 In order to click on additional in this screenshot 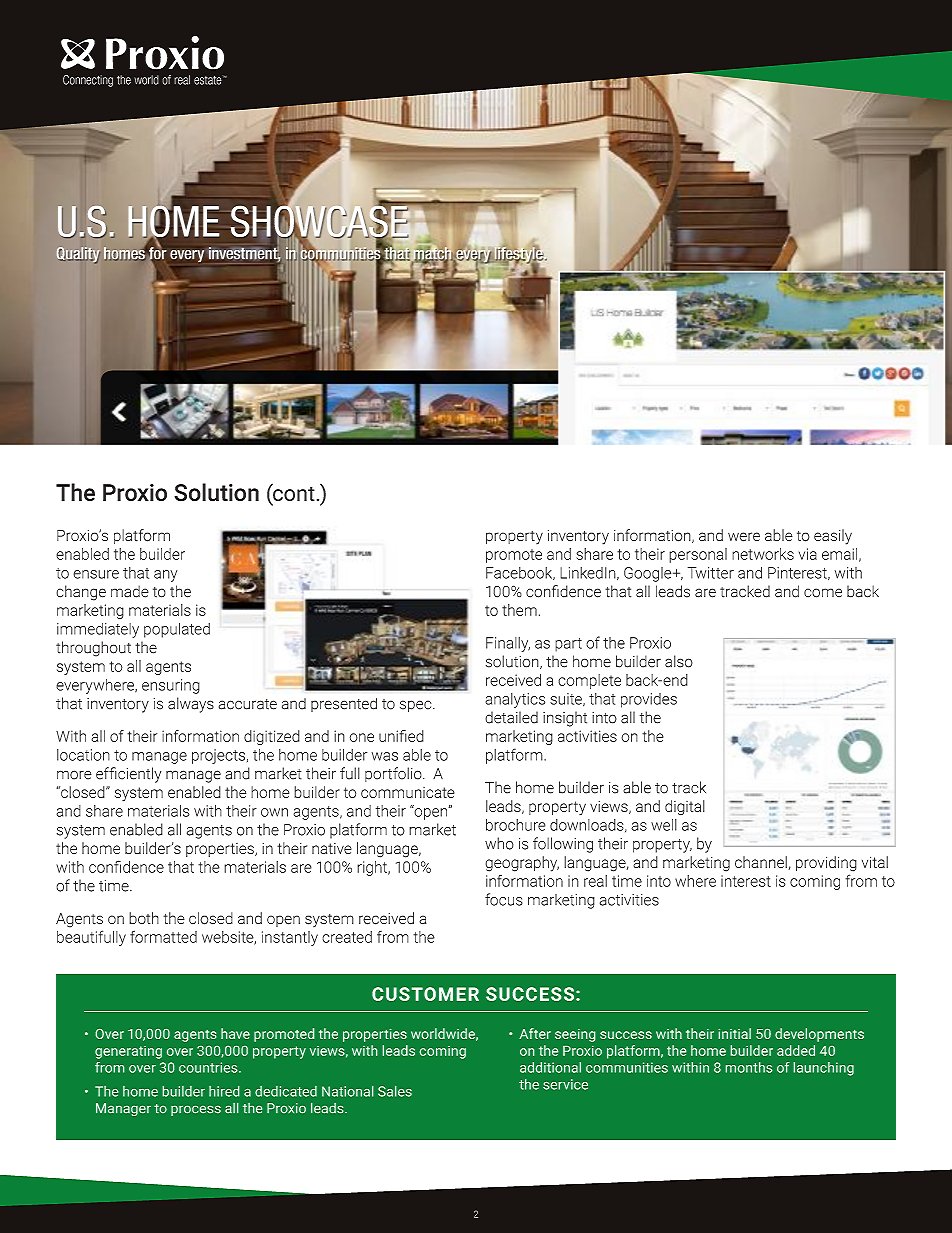, I will do `click(550, 1067)`.
